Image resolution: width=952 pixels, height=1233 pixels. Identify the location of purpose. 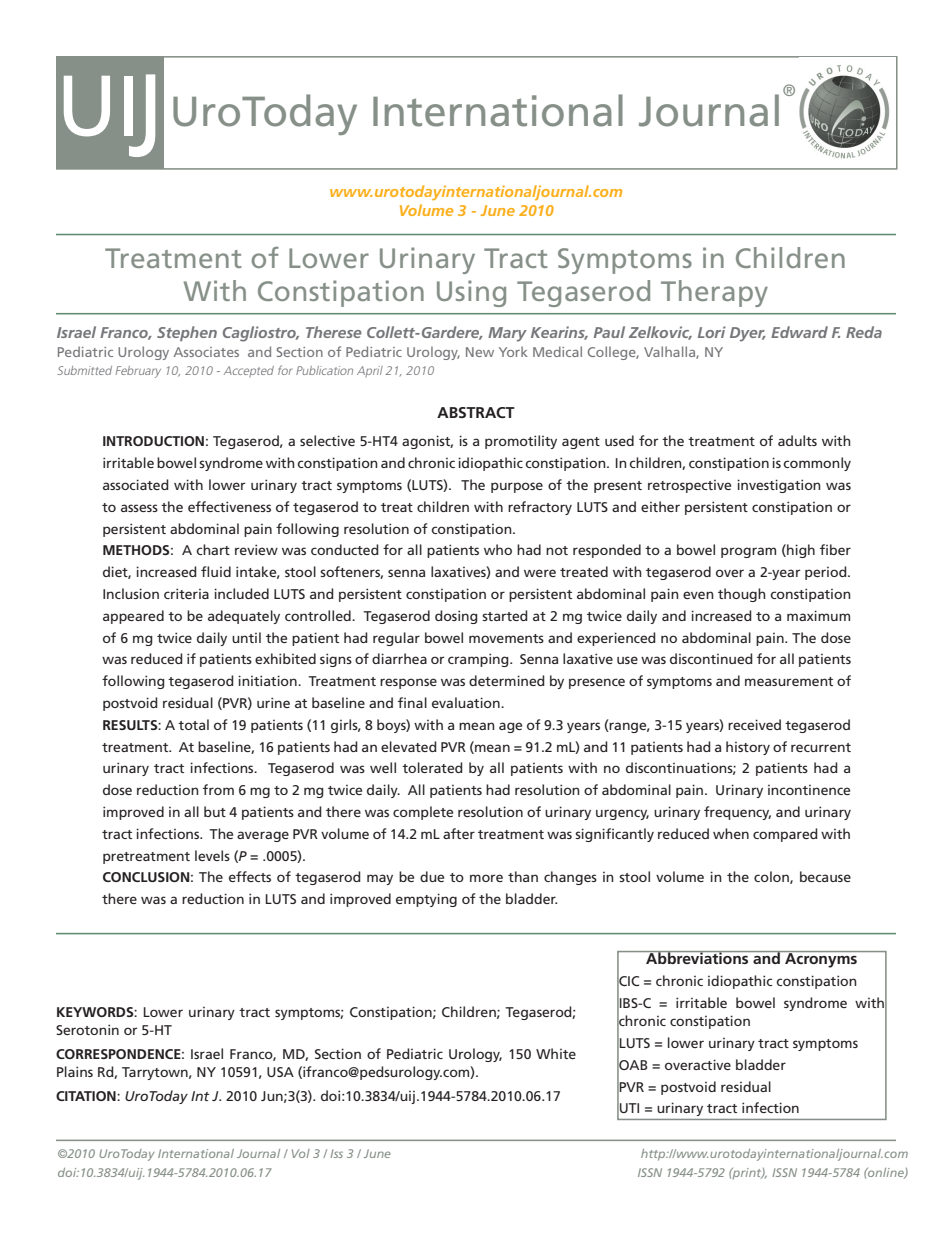
(517, 487).
